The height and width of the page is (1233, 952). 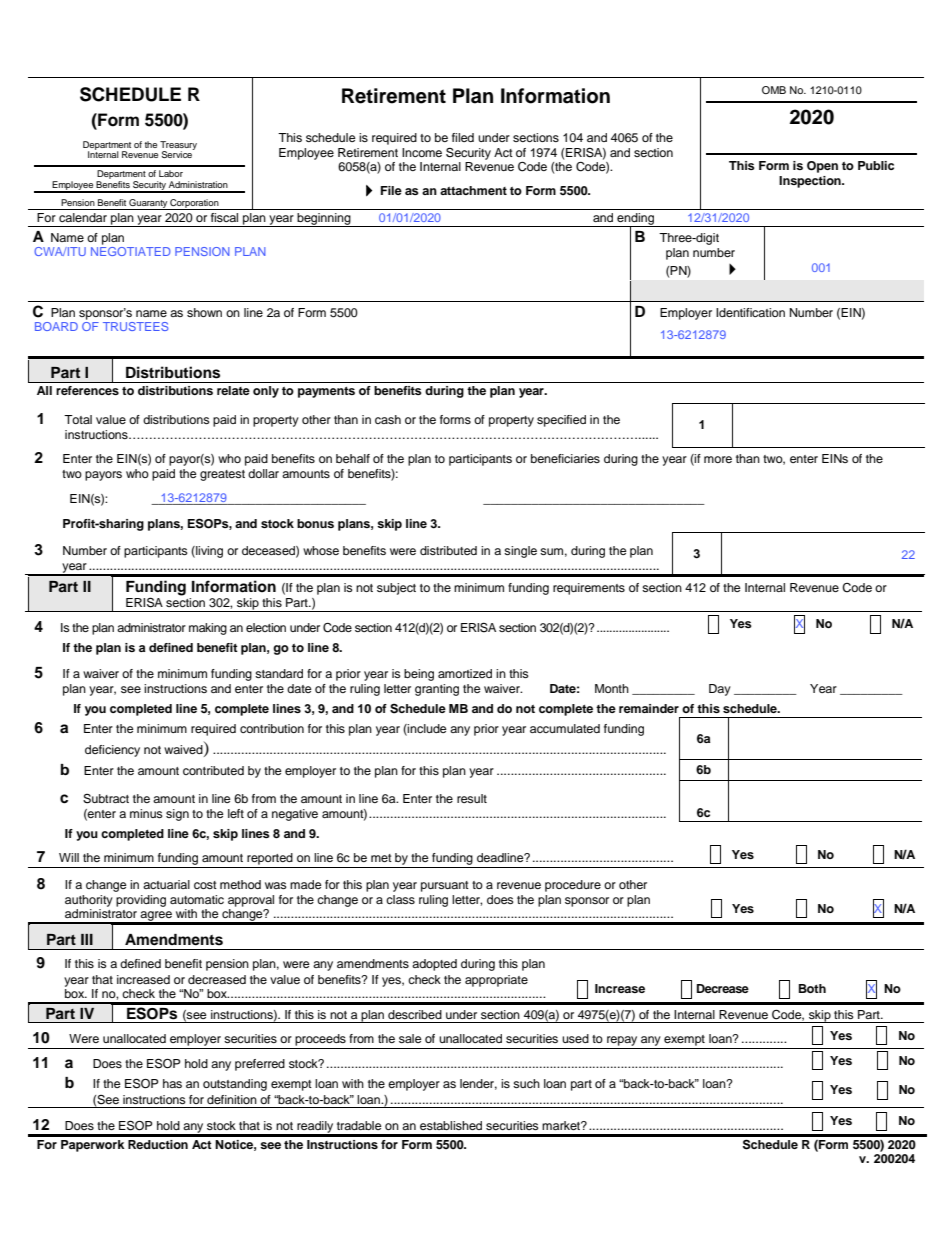 What do you see at coordinates (388, 419) in the page?
I see `cash` at bounding box center [388, 419].
